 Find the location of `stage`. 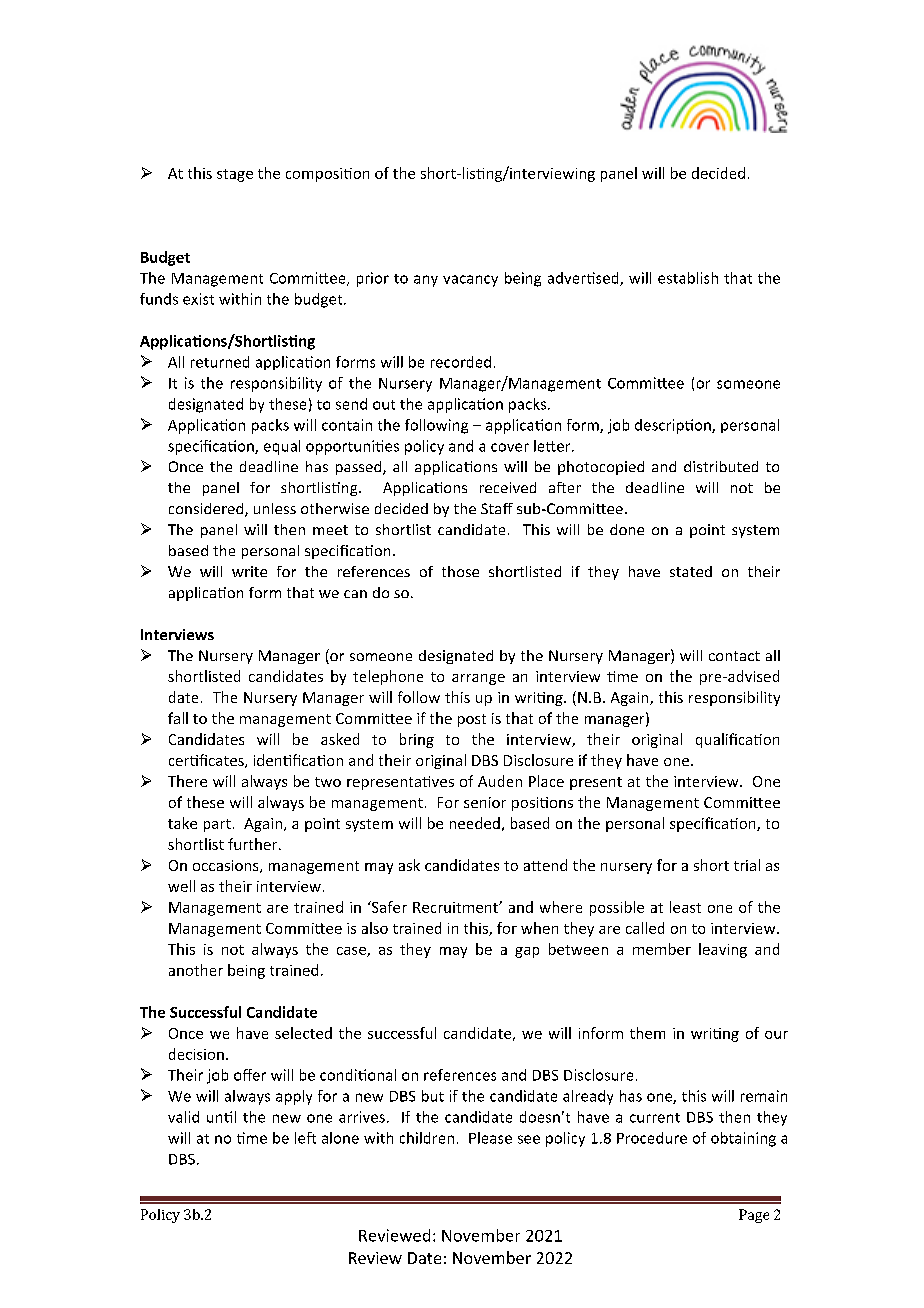

stage is located at coordinates (235, 175).
